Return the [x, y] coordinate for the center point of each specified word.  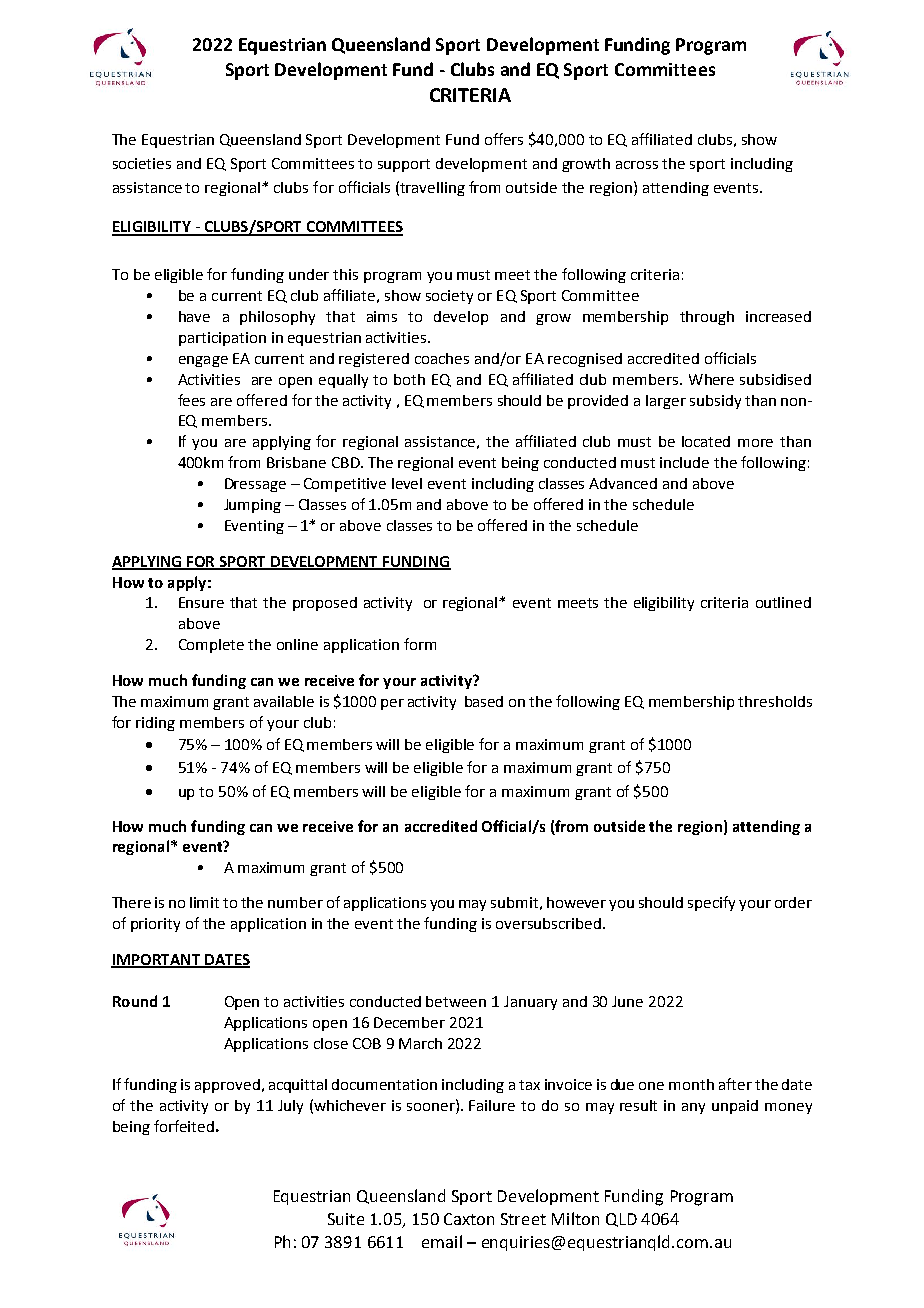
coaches [442, 358]
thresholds [775, 701]
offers [504, 139]
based [484, 701]
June [627, 1001]
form [420, 644]
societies [142, 163]
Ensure [201, 602]
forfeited [184, 1126]
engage [203, 361]
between [456, 1001]
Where [711, 379]
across [637, 165]
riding [155, 724]
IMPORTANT [157, 961]
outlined [783, 602]
